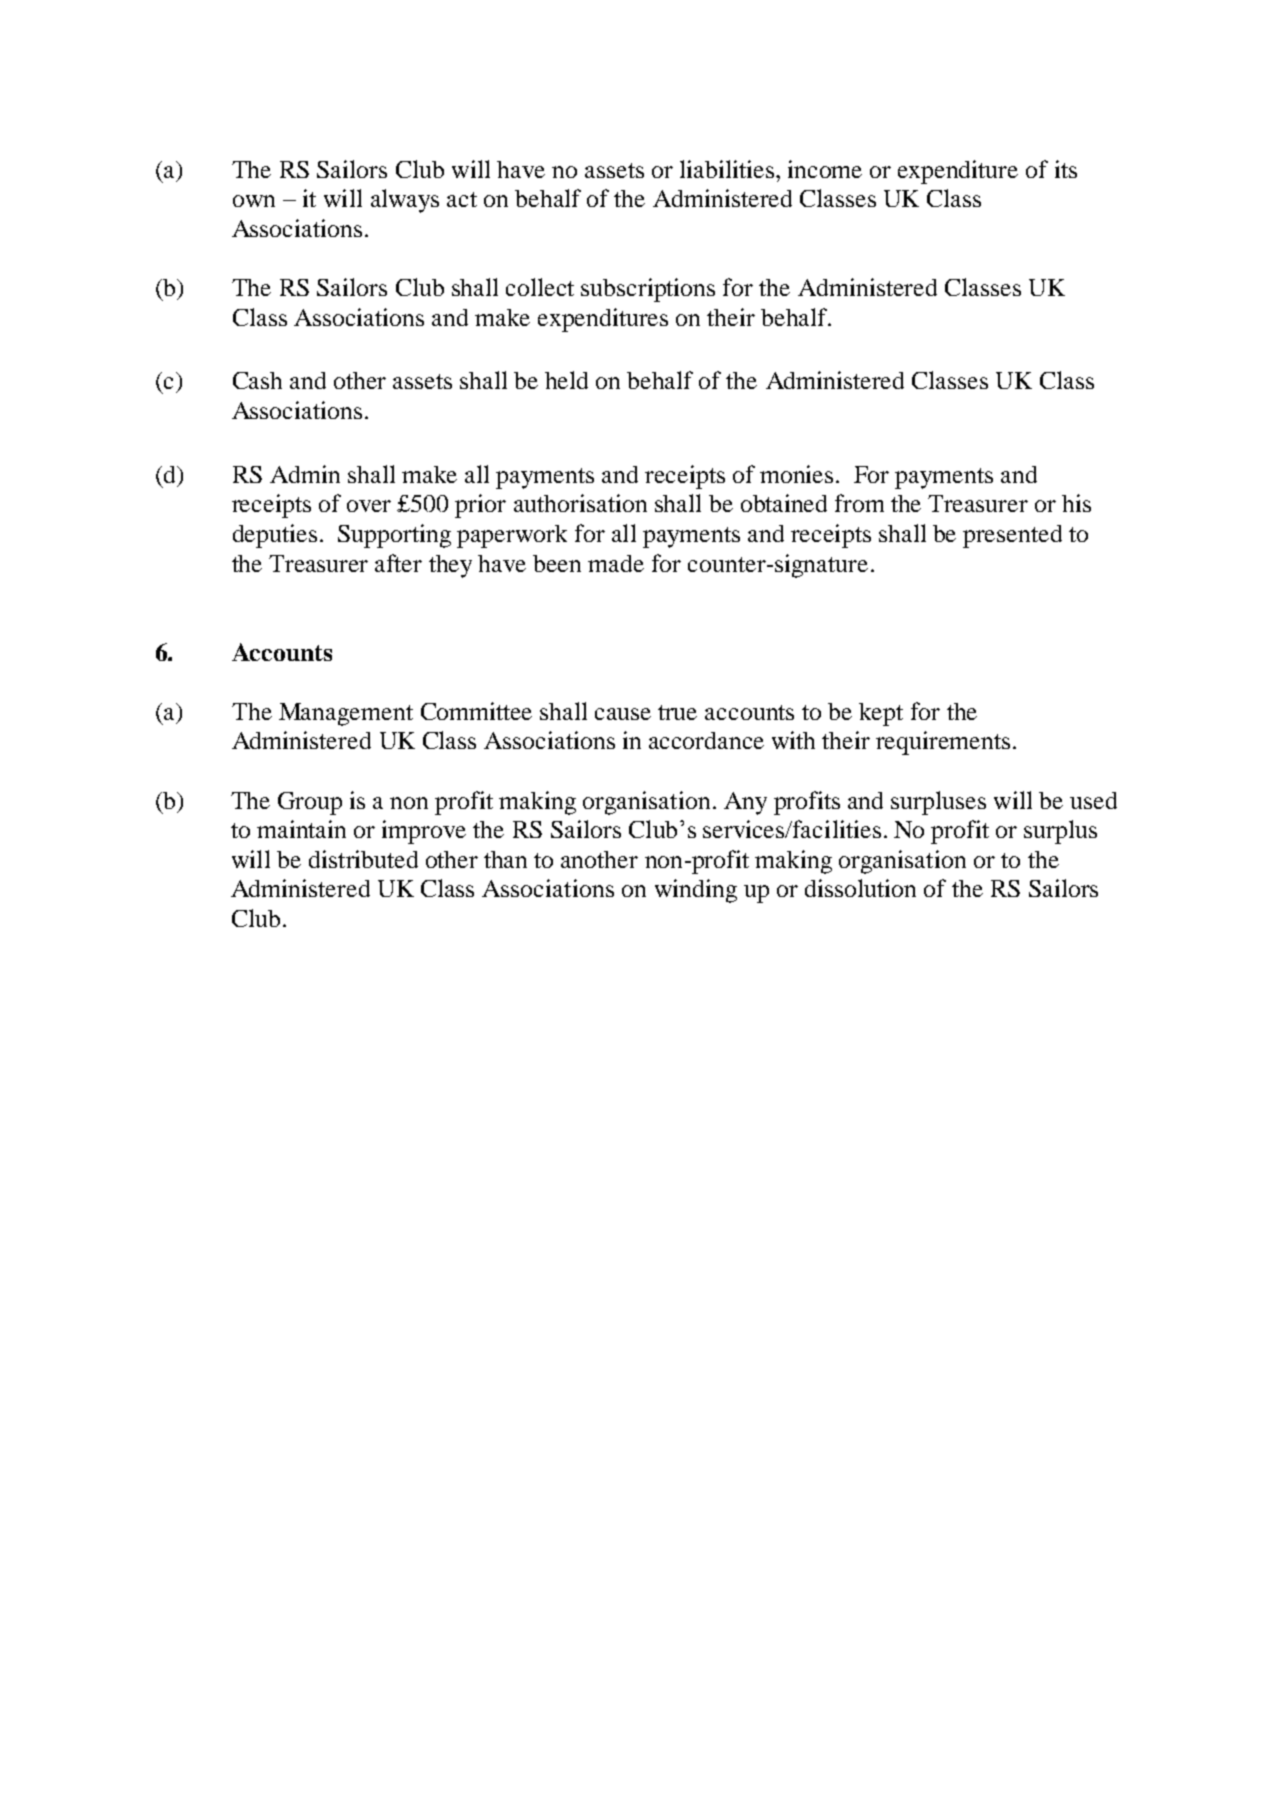 The image size is (1278, 1806). I want to click on Cash, so click(257, 380).
